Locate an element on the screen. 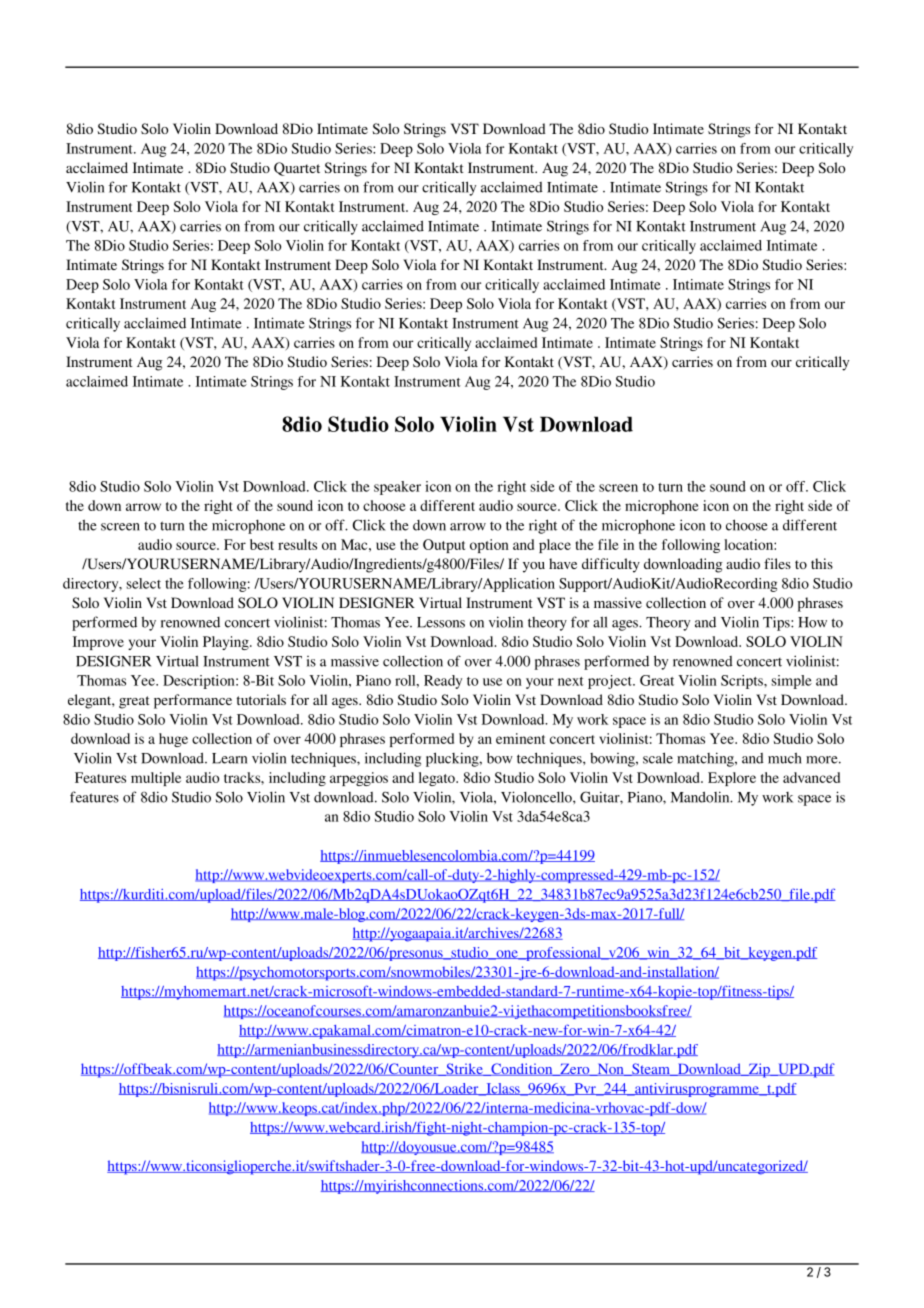 The height and width of the screenshot is (1308, 924). option is located at coordinates (489, 546).
